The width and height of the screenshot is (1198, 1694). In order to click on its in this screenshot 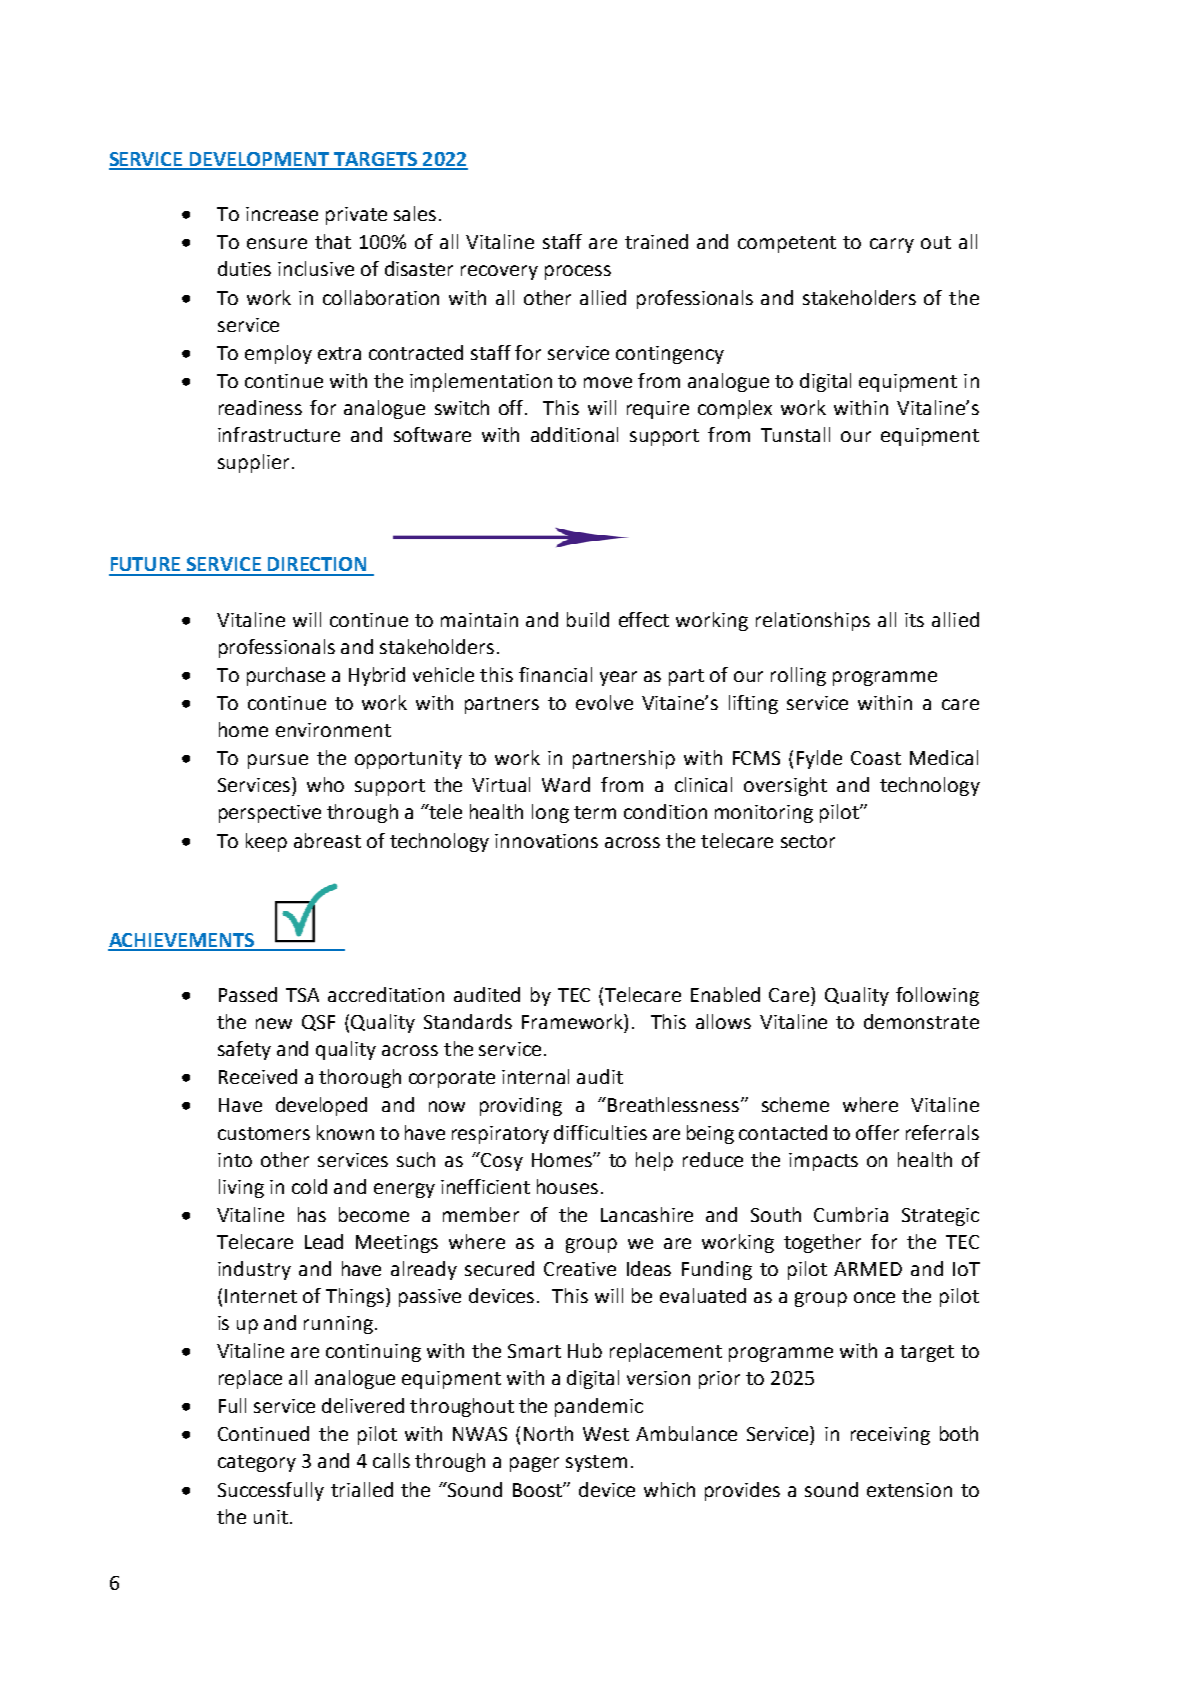, I will do `click(914, 620)`.
